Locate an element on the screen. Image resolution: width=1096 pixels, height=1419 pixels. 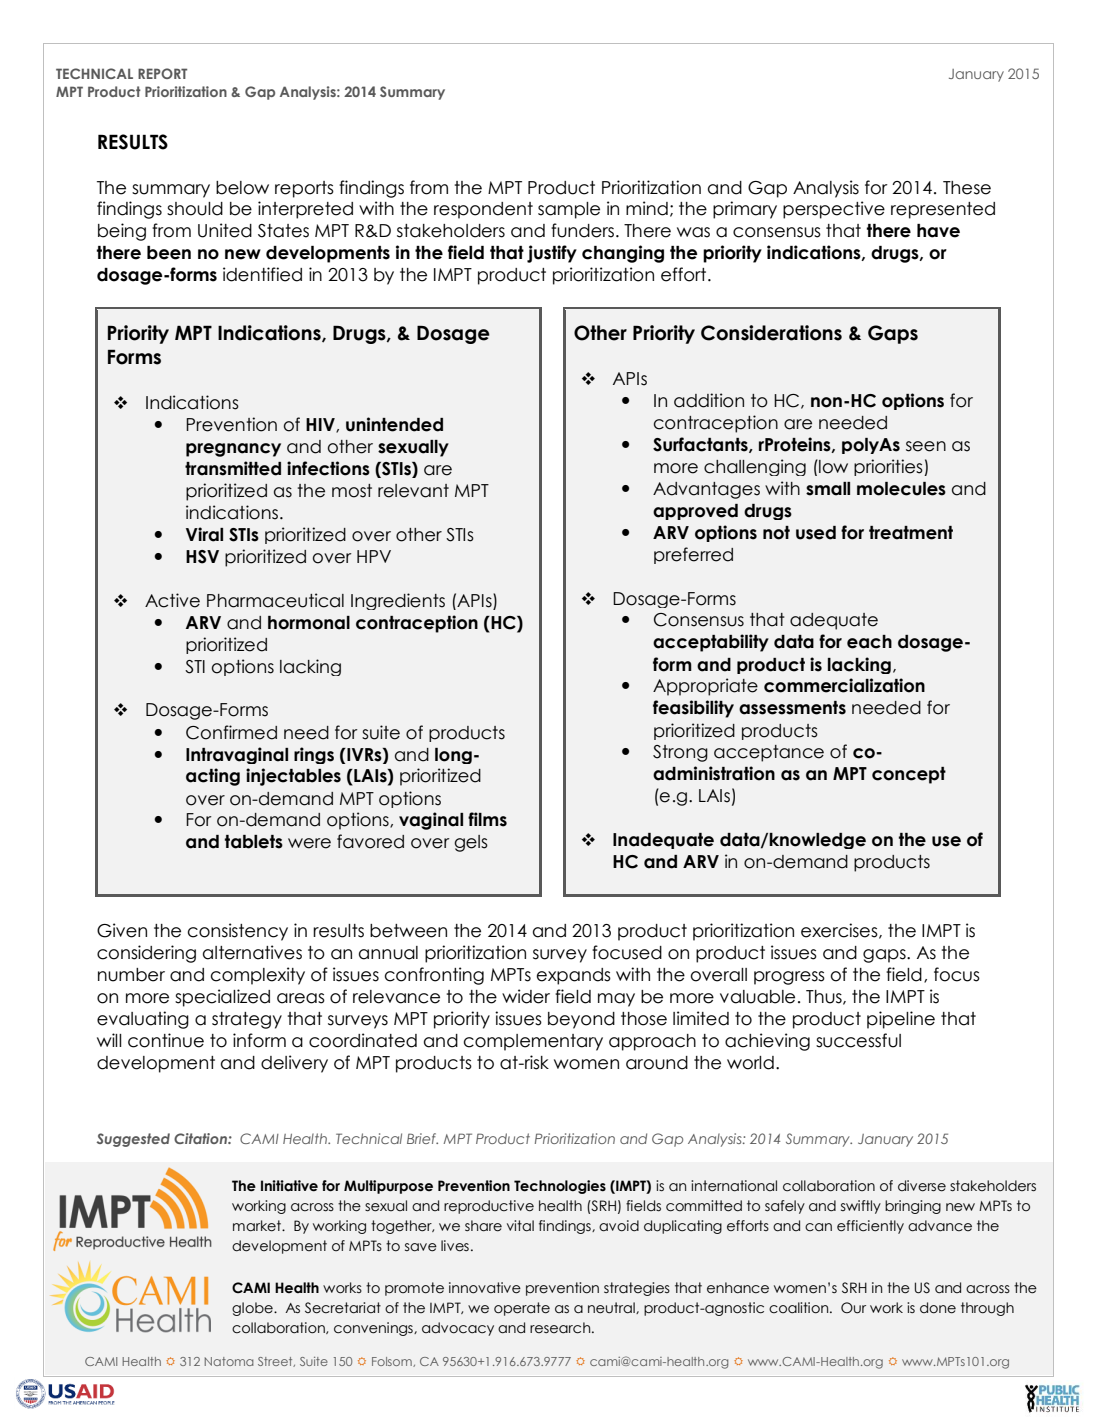
globe is located at coordinates (253, 1309).
